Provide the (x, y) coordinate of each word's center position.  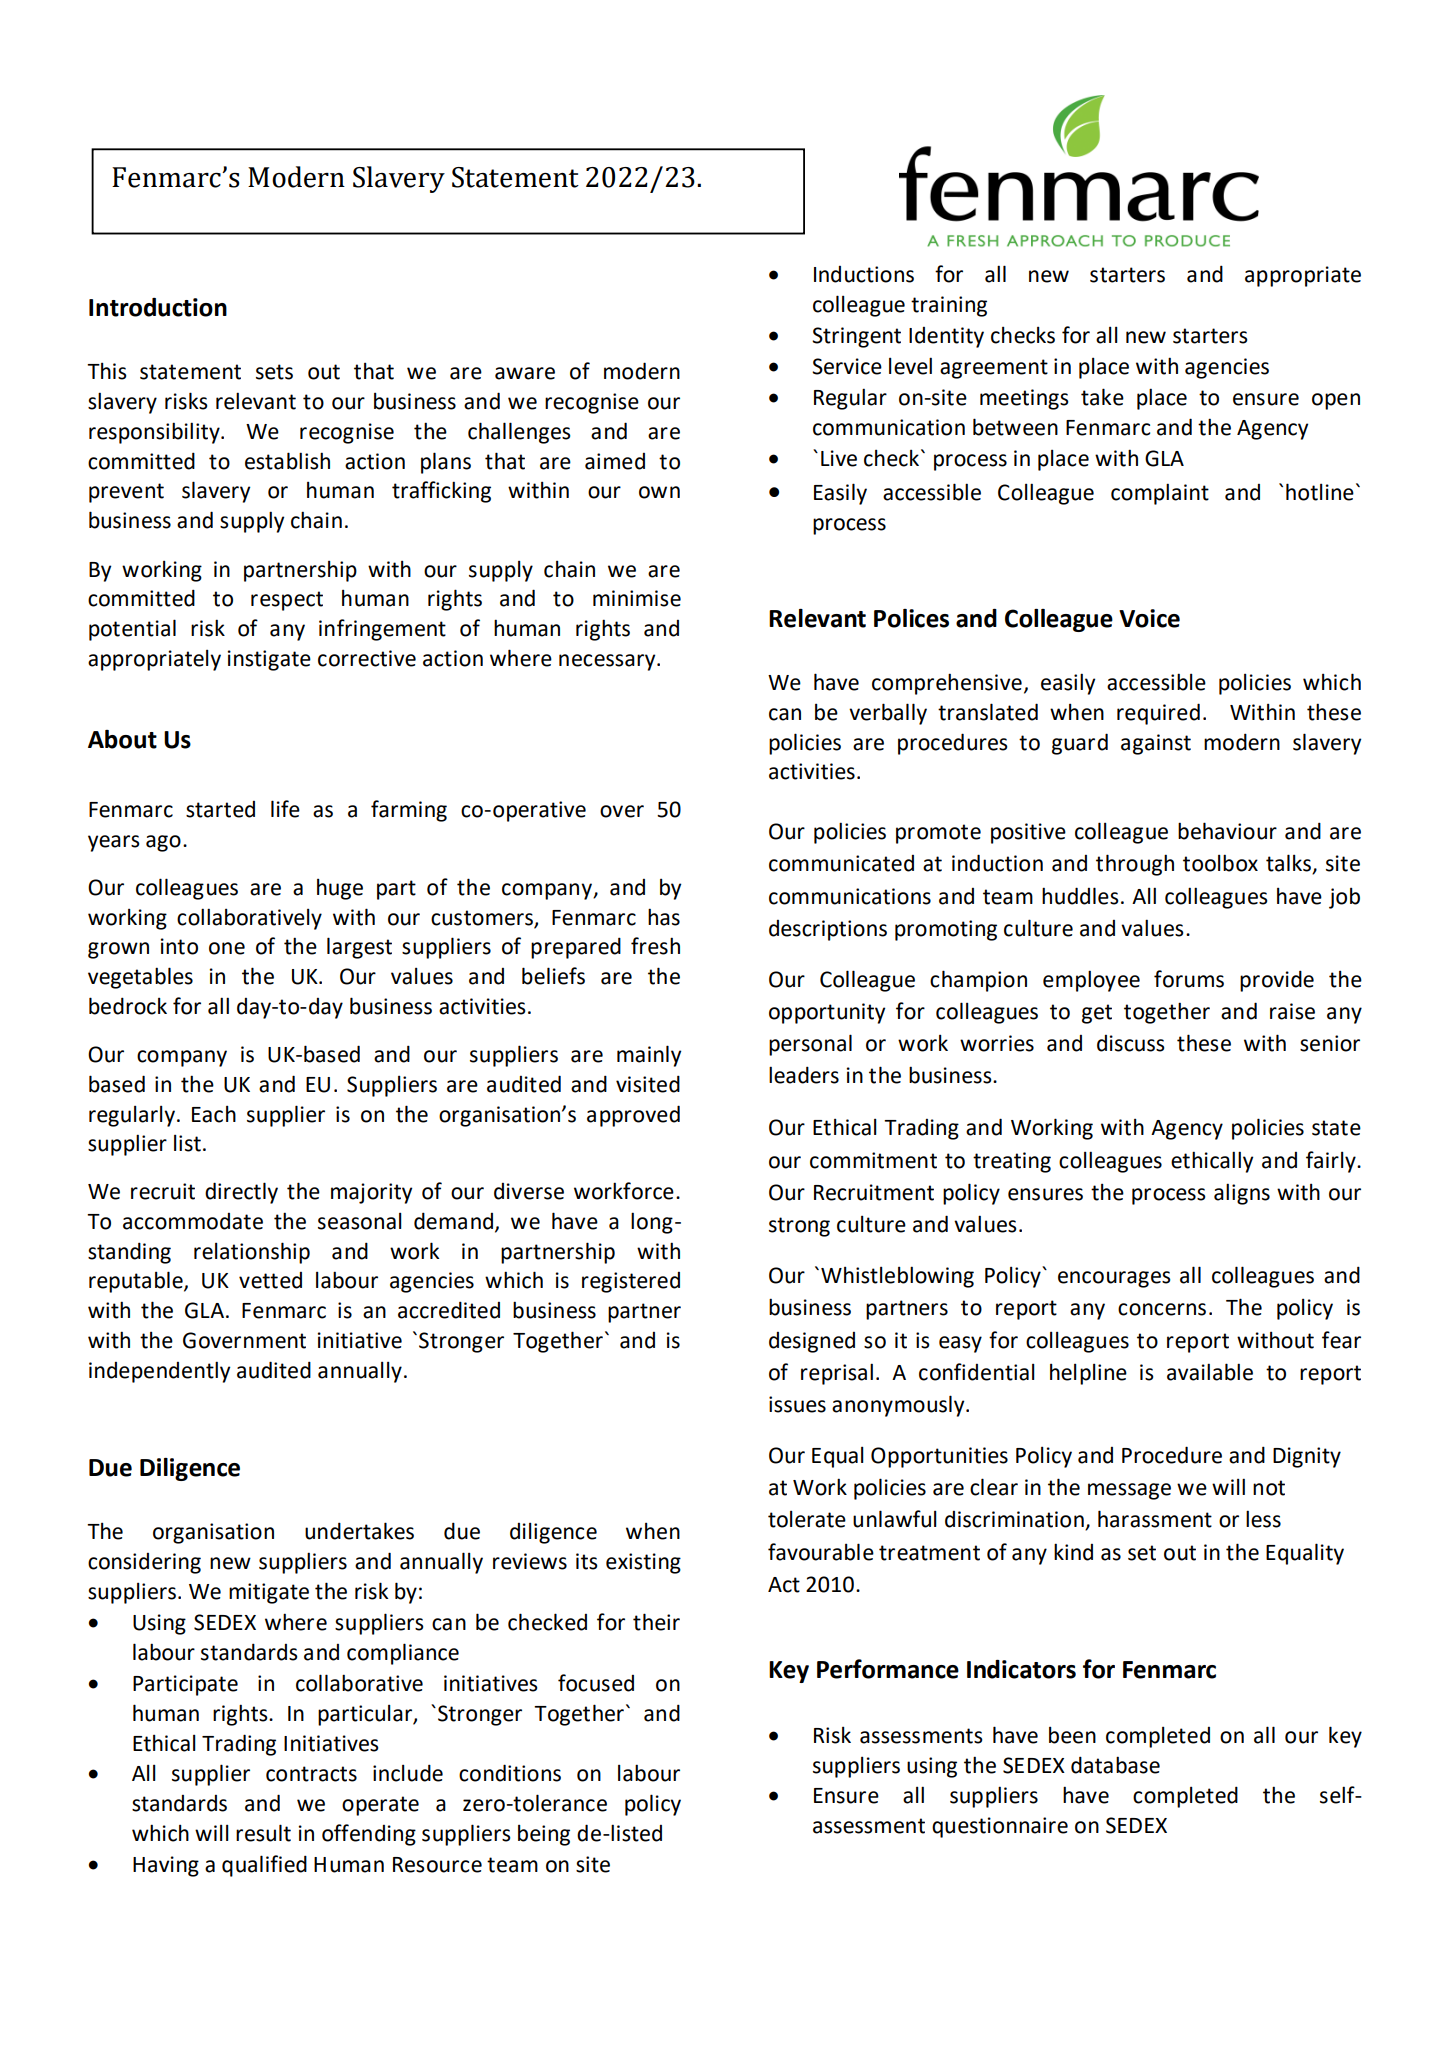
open (1336, 401)
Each (214, 1114)
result (263, 1833)
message (1129, 1491)
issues (797, 1404)
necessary (608, 662)
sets (274, 372)
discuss (1131, 1043)
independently (159, 1372)
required (1158, 714)
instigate (269, 660)
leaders (804, 1075)
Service (847, 366)
